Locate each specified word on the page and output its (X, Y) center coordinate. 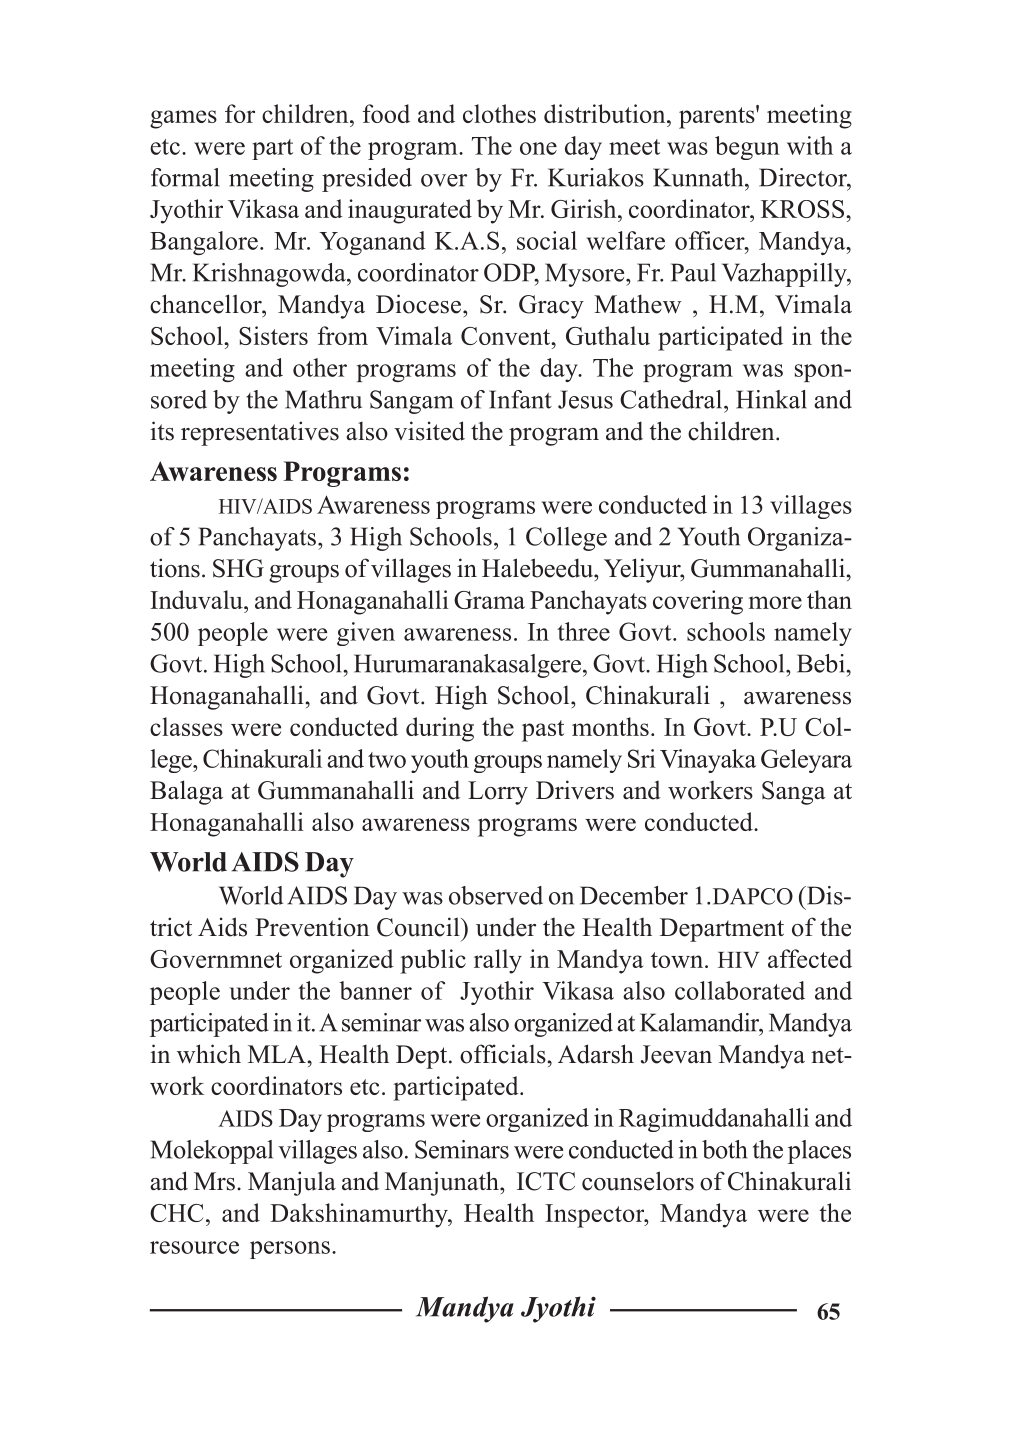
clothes (499, 113)
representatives (260, 433)
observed (496, 895)
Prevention (312, 927)
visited (429, 431)
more (775, 602)
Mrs (214, 1181)
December (634, 895)
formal (185, 177)
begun (747, 148)
